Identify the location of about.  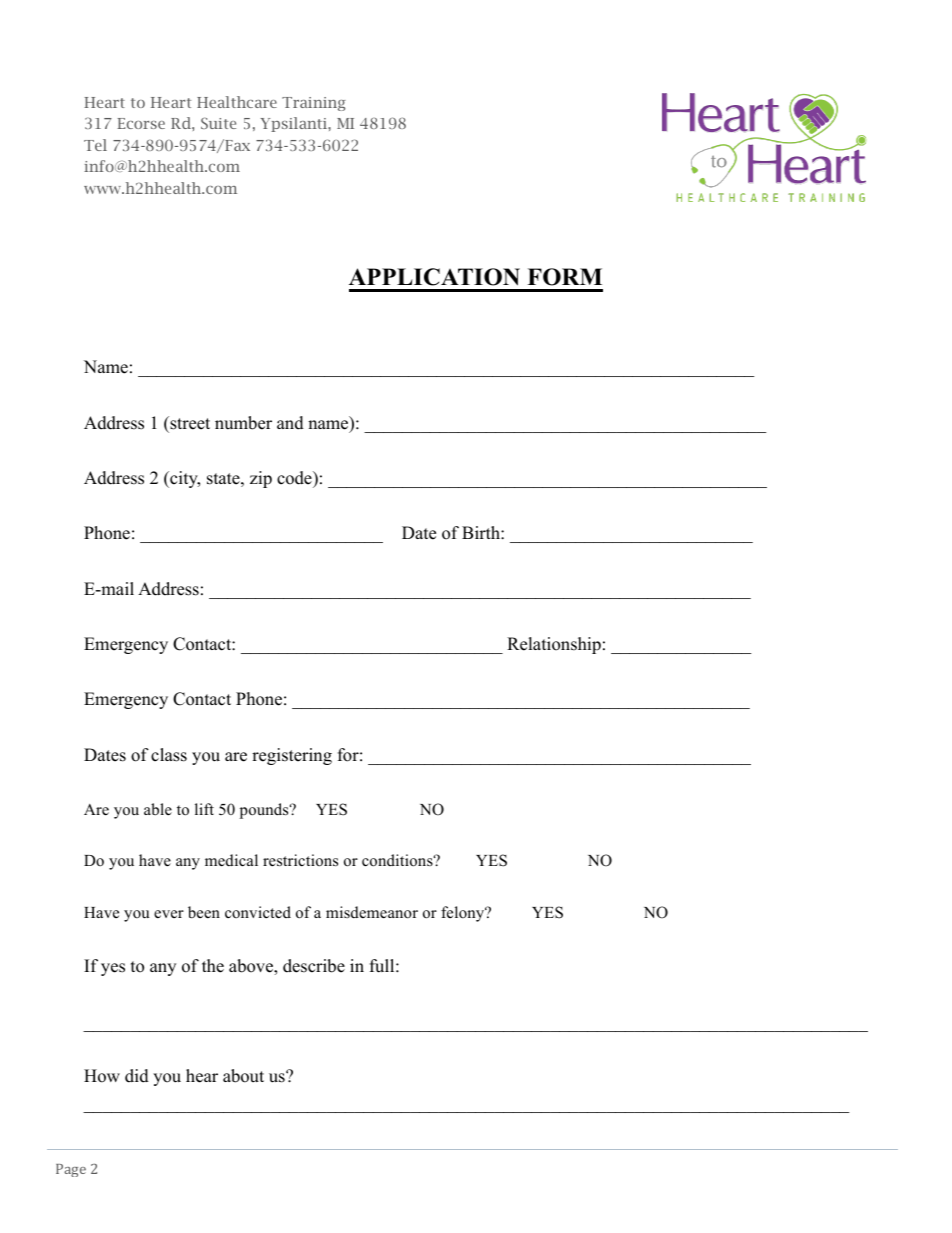
(243, 1076).
